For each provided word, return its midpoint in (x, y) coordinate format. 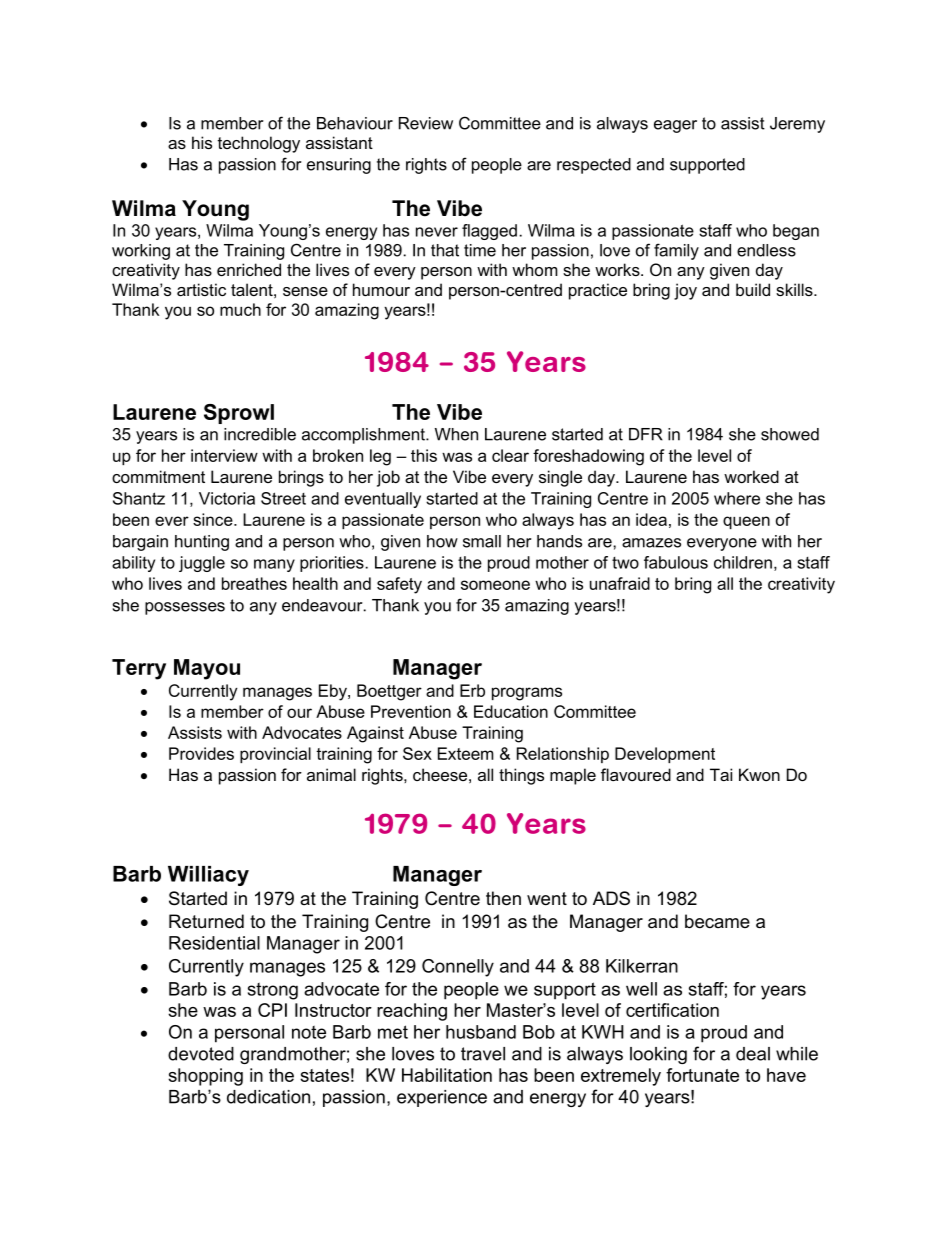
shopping (205, 1077)
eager (675, 126)
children (743, 562)
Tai (721, 774)
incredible (260, 434)
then (503, 898)
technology (259, 144)
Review (426, 123)
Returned (206, 921)
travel (483, 1054)
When (456, 434)
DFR (646, 434)
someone (495, 585)
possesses (185, 608)
